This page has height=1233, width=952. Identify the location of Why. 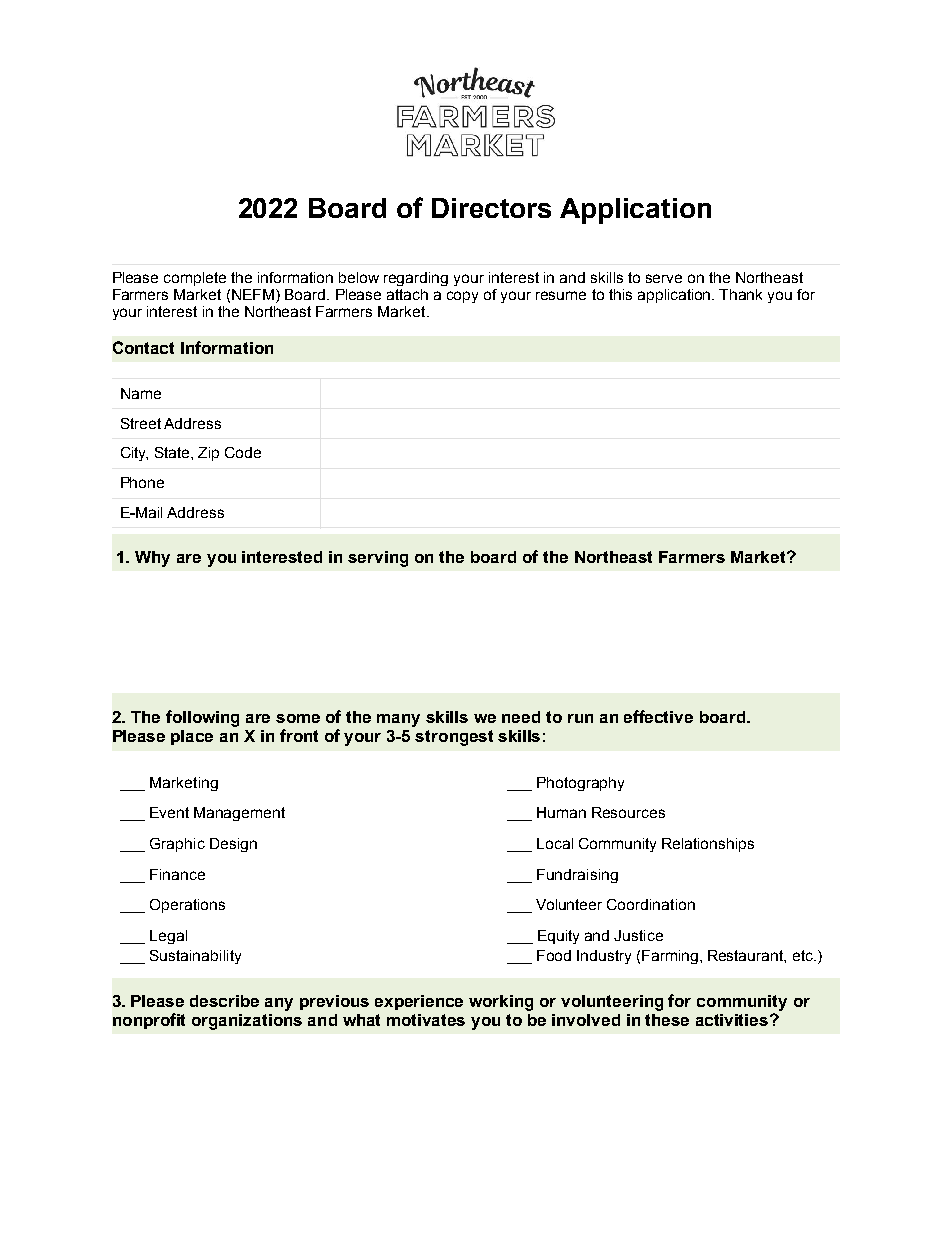
(152, 559).
